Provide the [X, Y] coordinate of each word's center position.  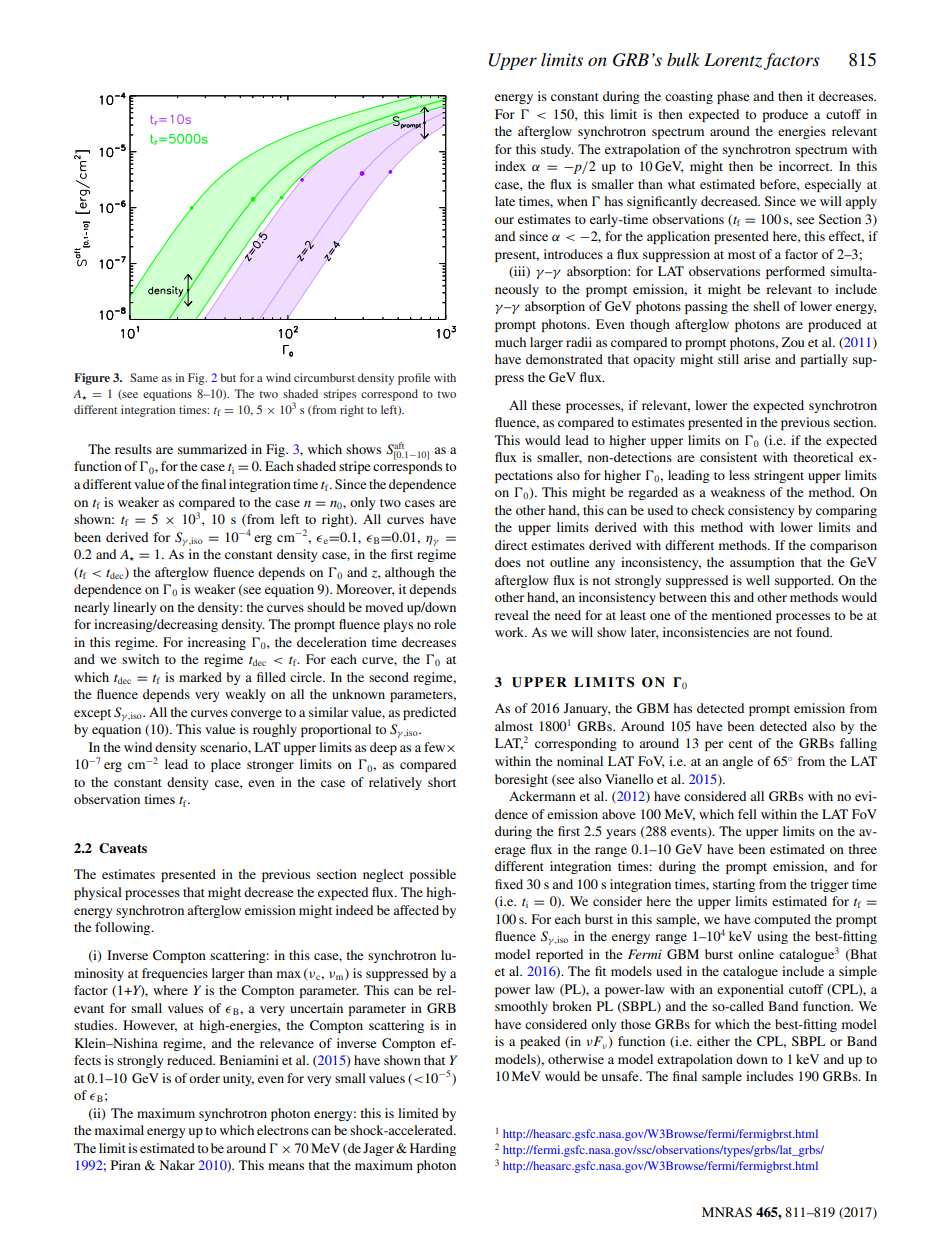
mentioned [742, 615]
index [510, 166]
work [511, 632]
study [557, 150]
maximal [119, 1130]
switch [140, 659]
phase [733, 97]
